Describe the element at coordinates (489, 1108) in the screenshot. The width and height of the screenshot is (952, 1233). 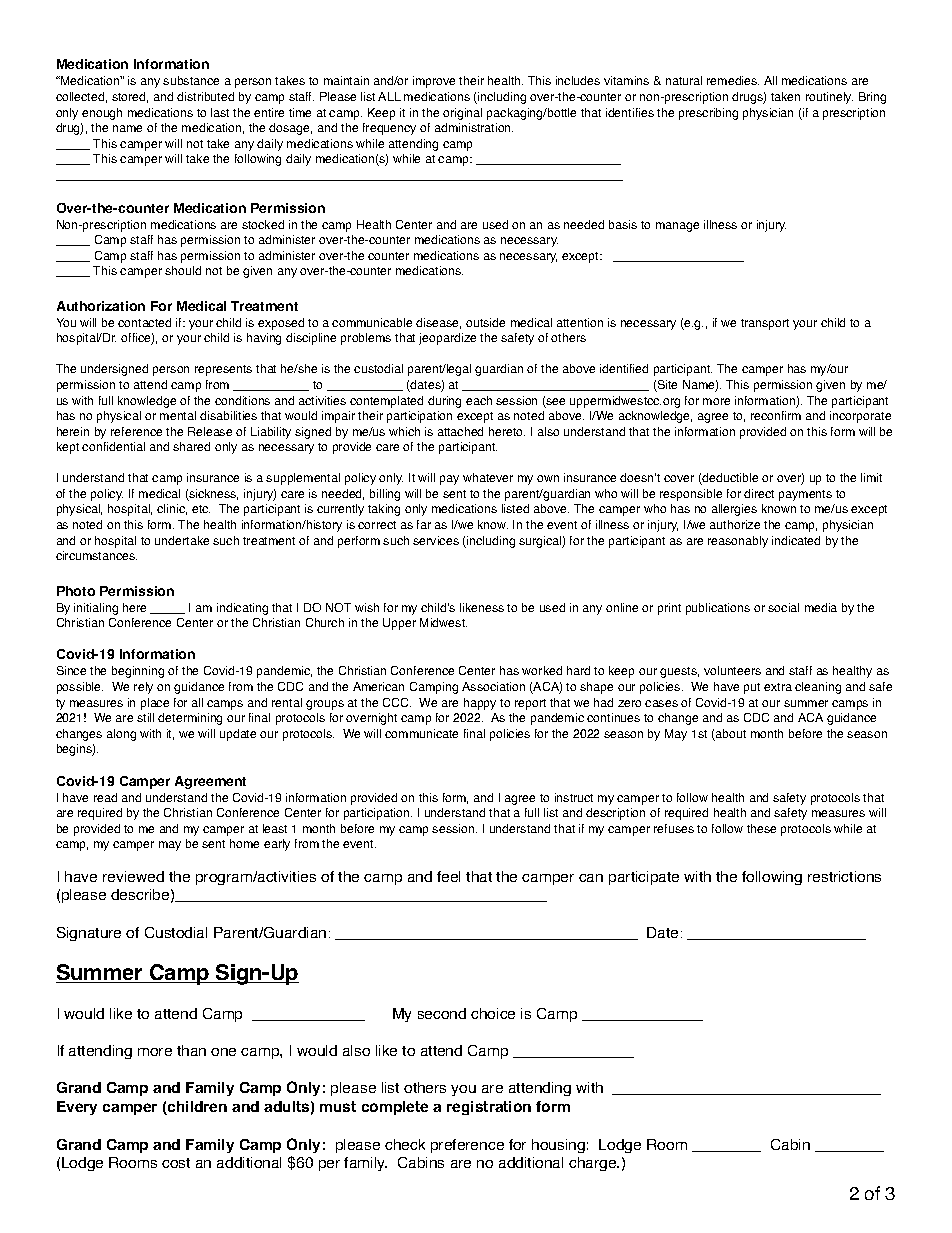
I see `registration` at that location.
